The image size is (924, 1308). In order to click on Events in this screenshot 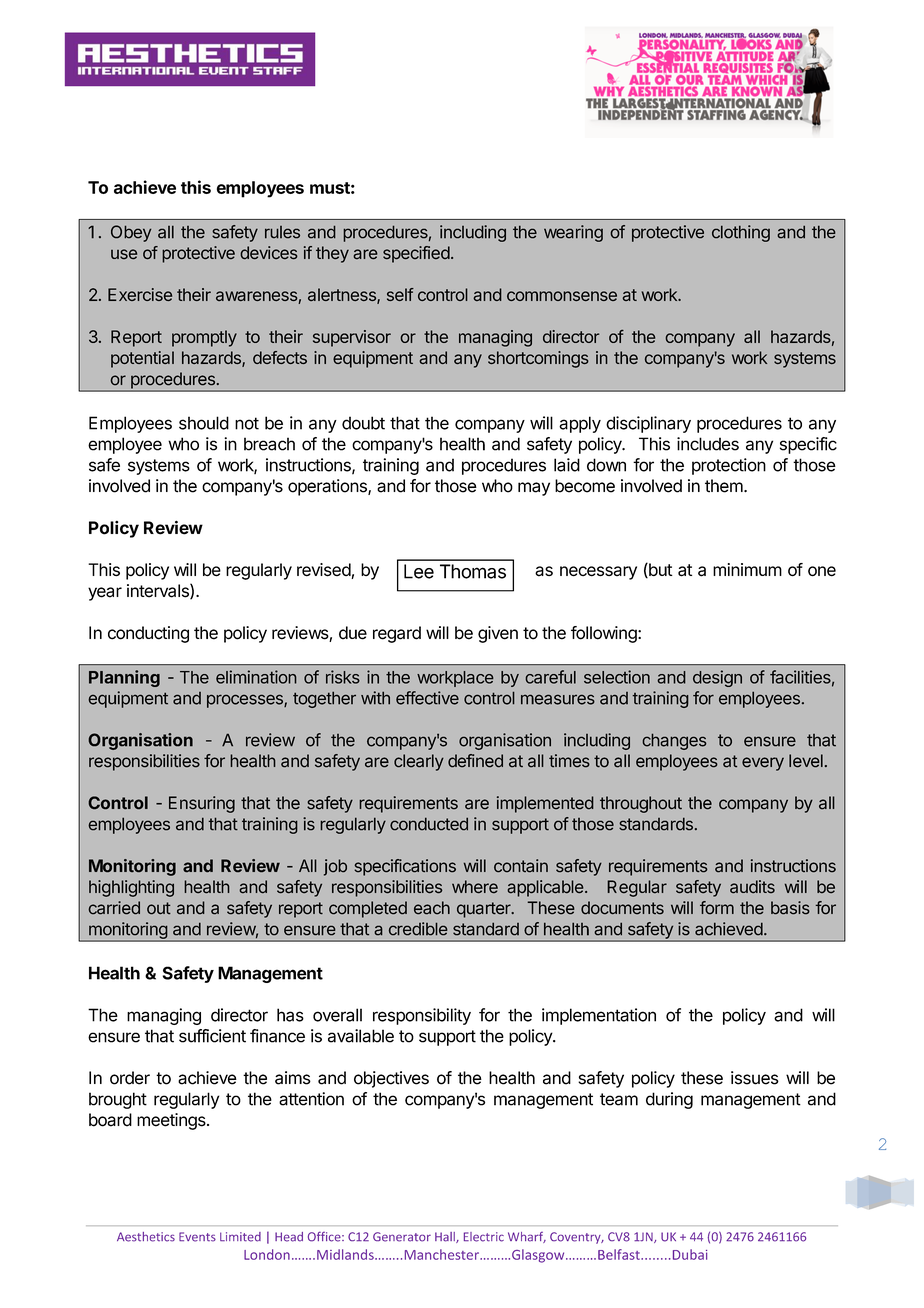, I will do `click(197, 1237)`.
